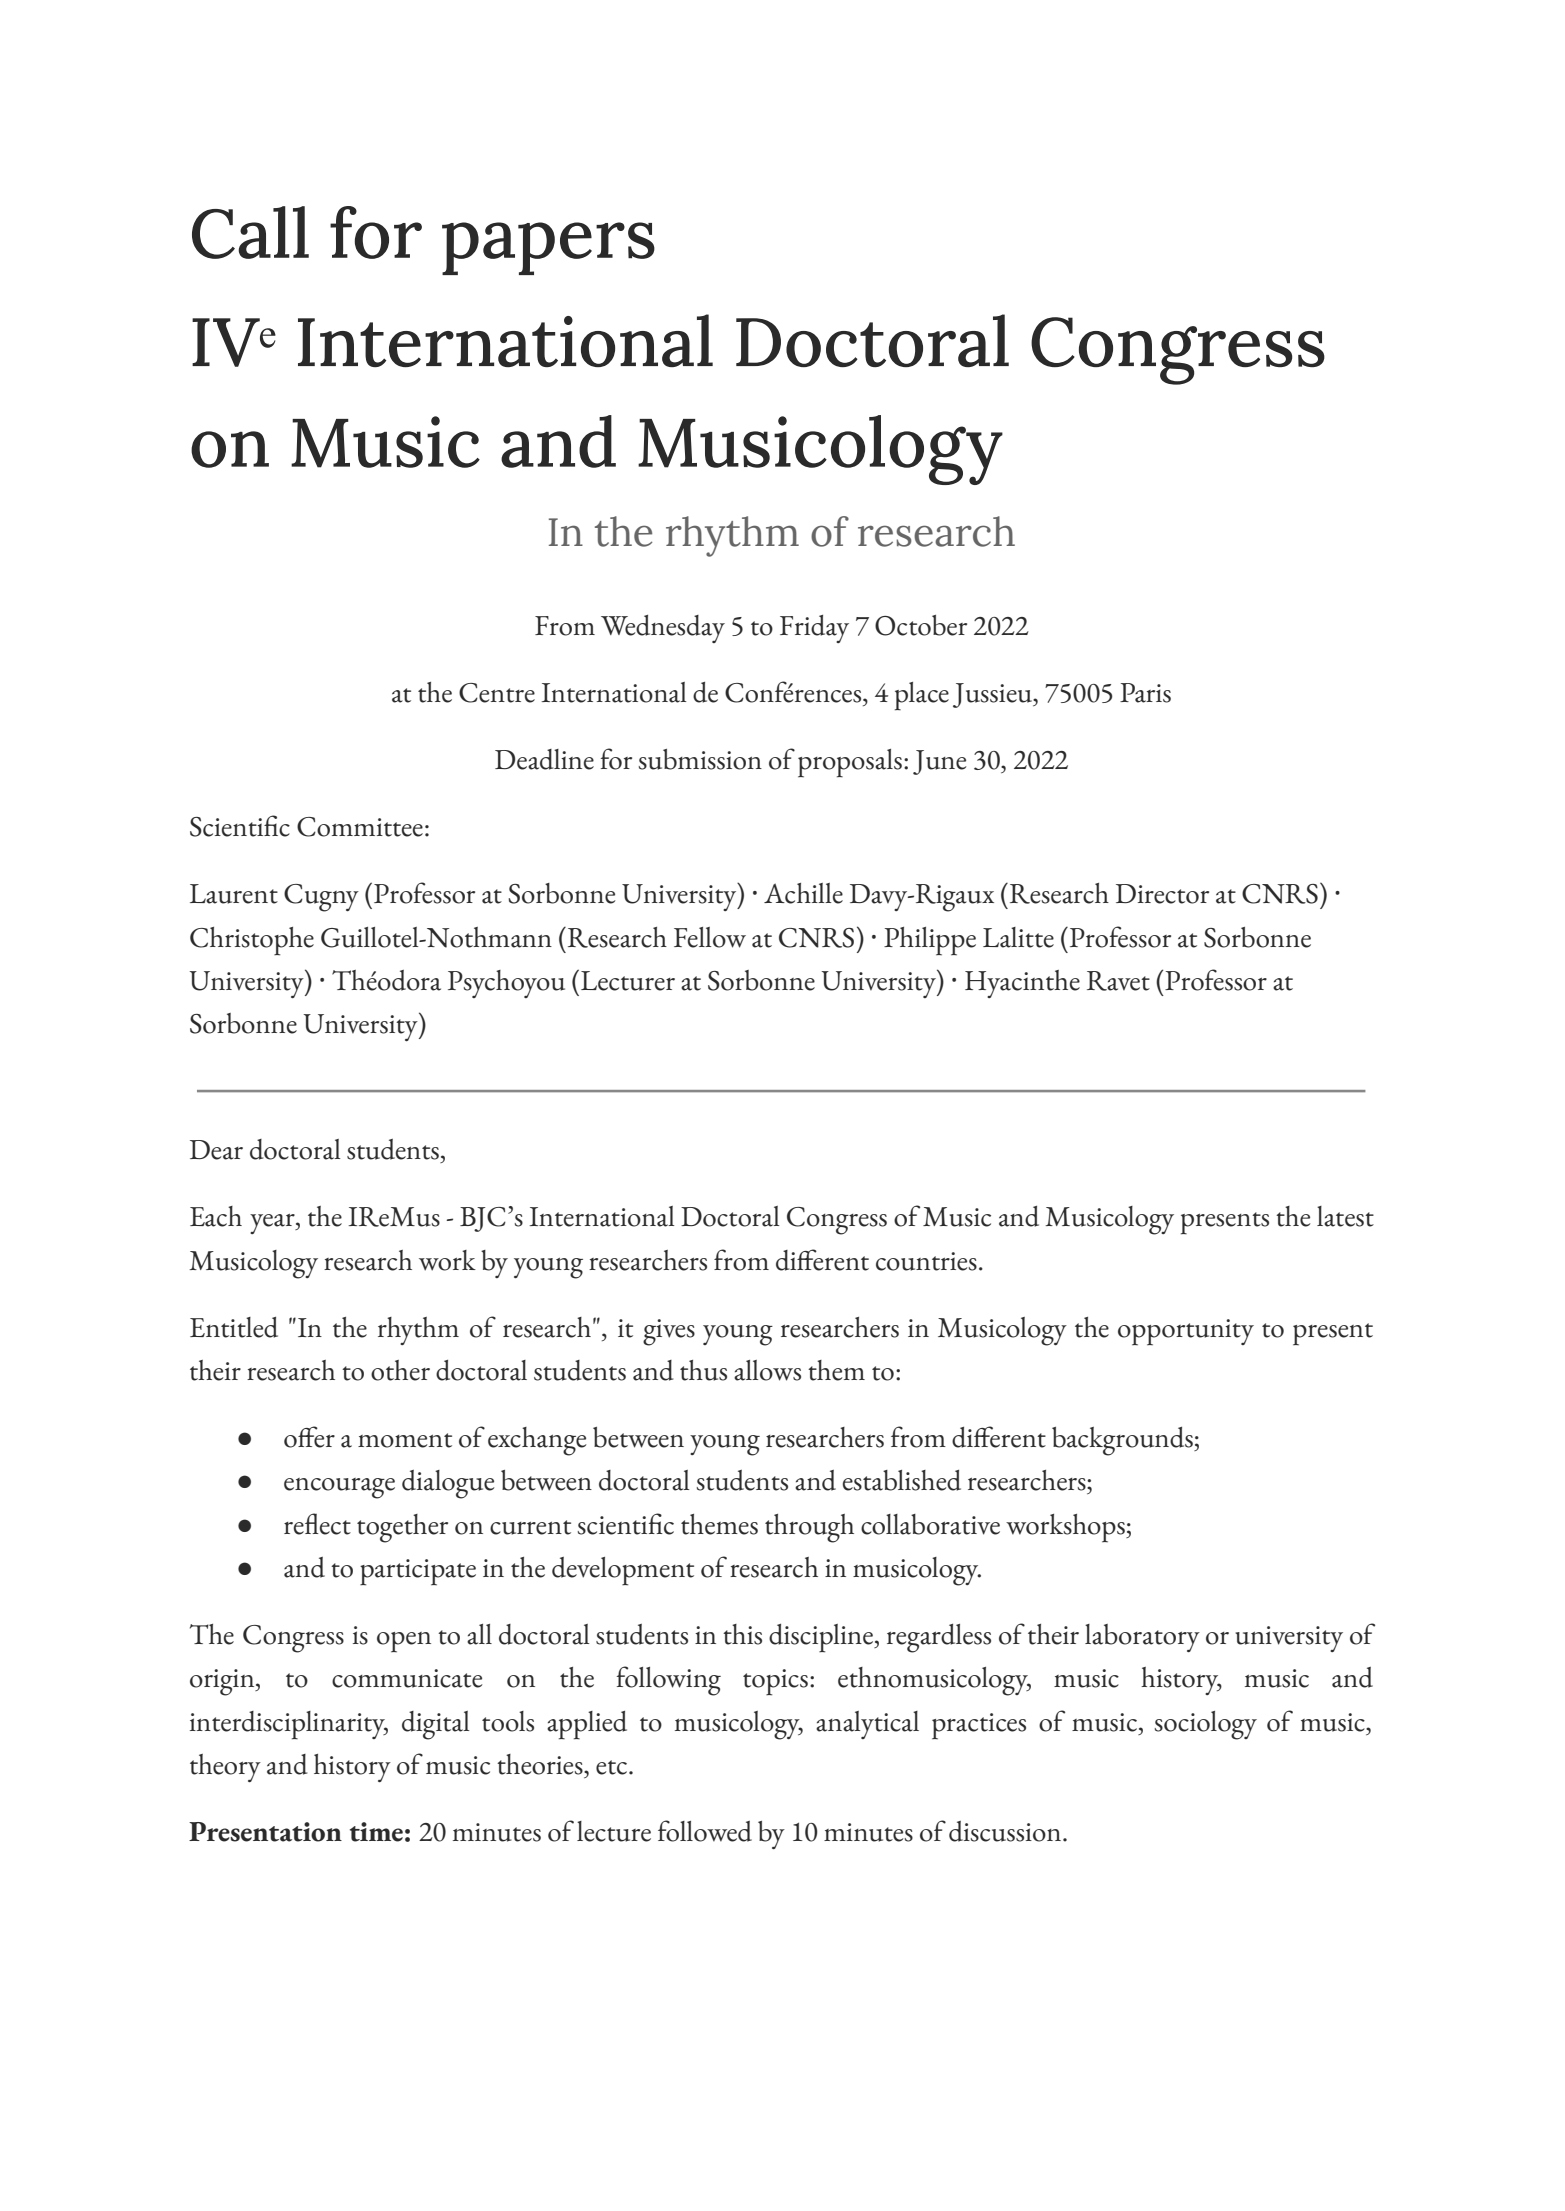 The width and height of the page is (1565, 2211). Describe the element at coordinates (250, 232) in the page. I see `Call` at that location.
